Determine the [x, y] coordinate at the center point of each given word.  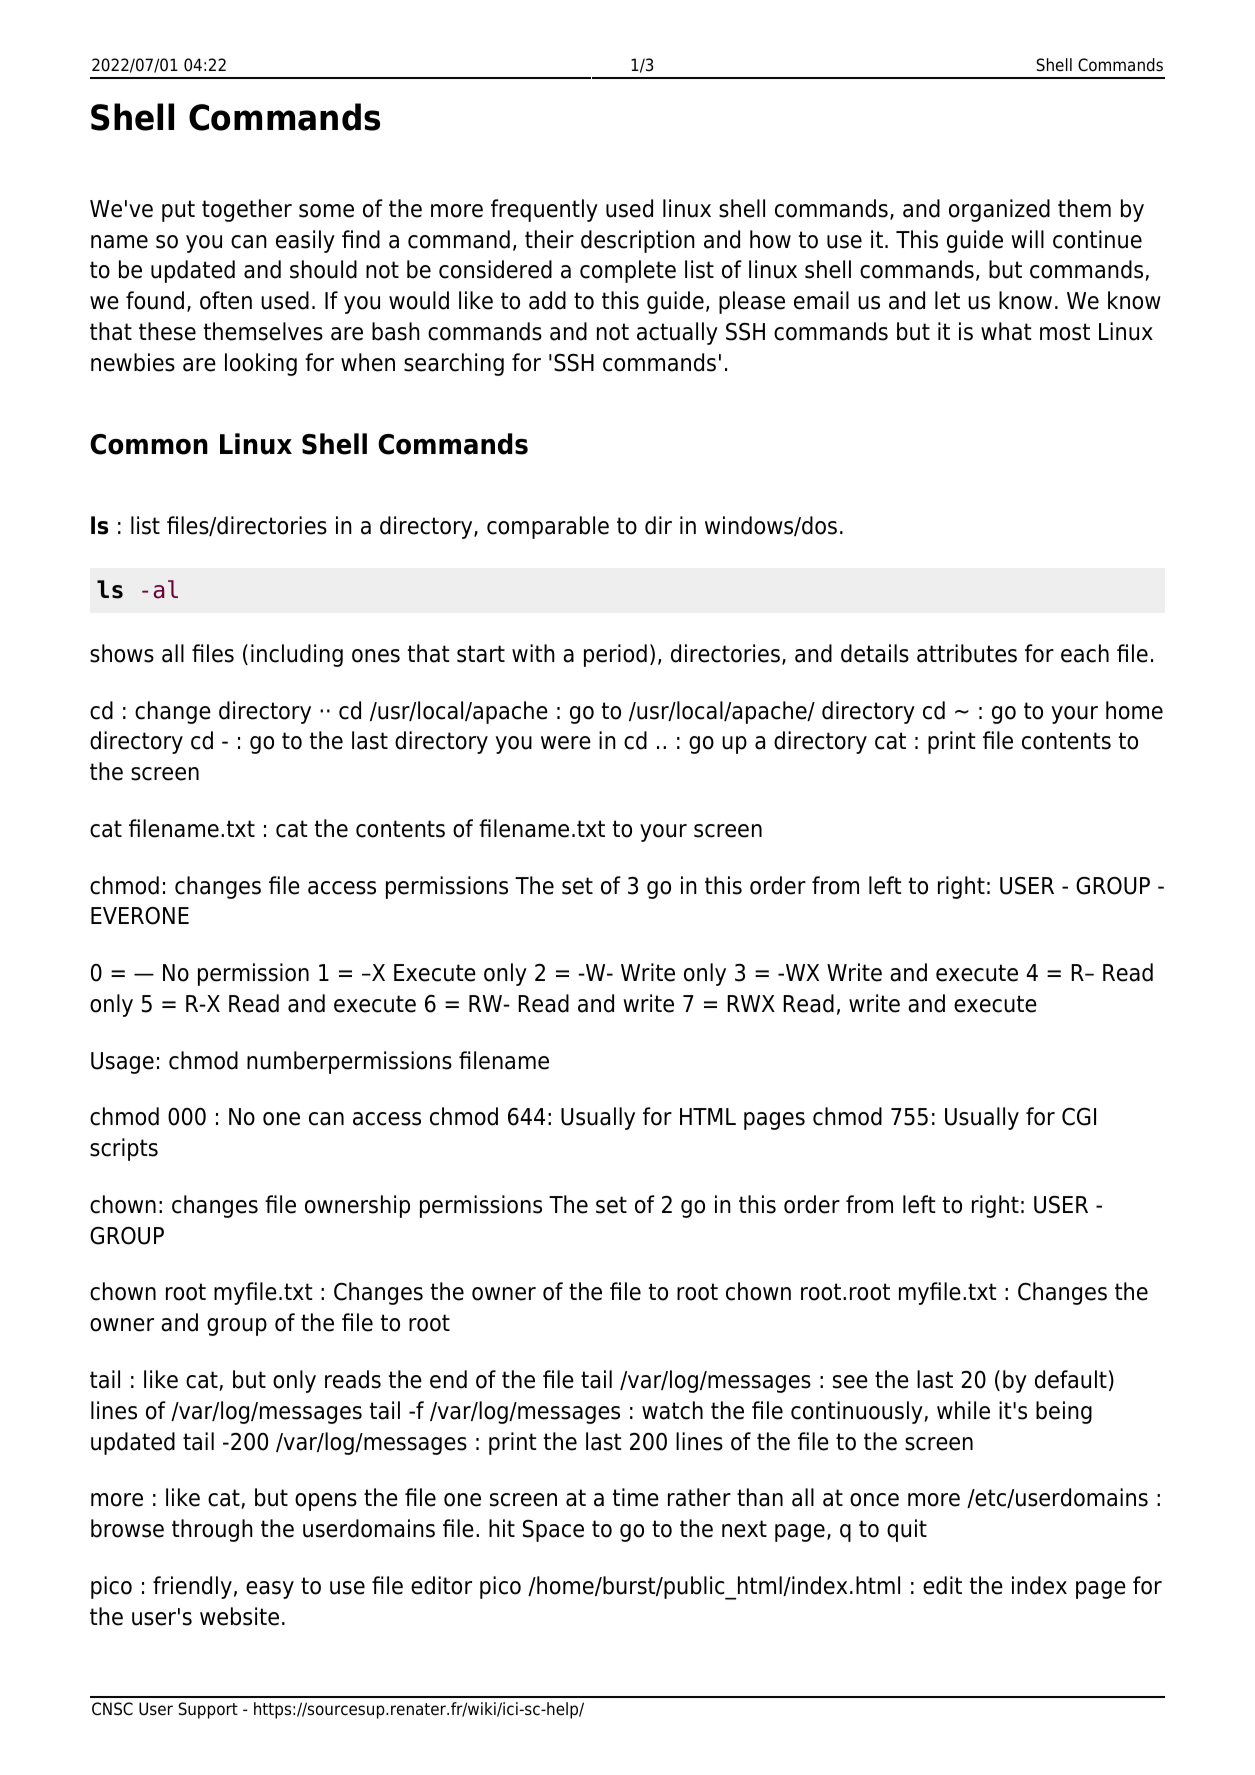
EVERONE [140, 916]
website [239, 1616]
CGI [1079, 1116]
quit [907, 1530]
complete [628, 271]
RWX [751, 1003]
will [1027, 239]
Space [553, 1531]
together [247, 210]
